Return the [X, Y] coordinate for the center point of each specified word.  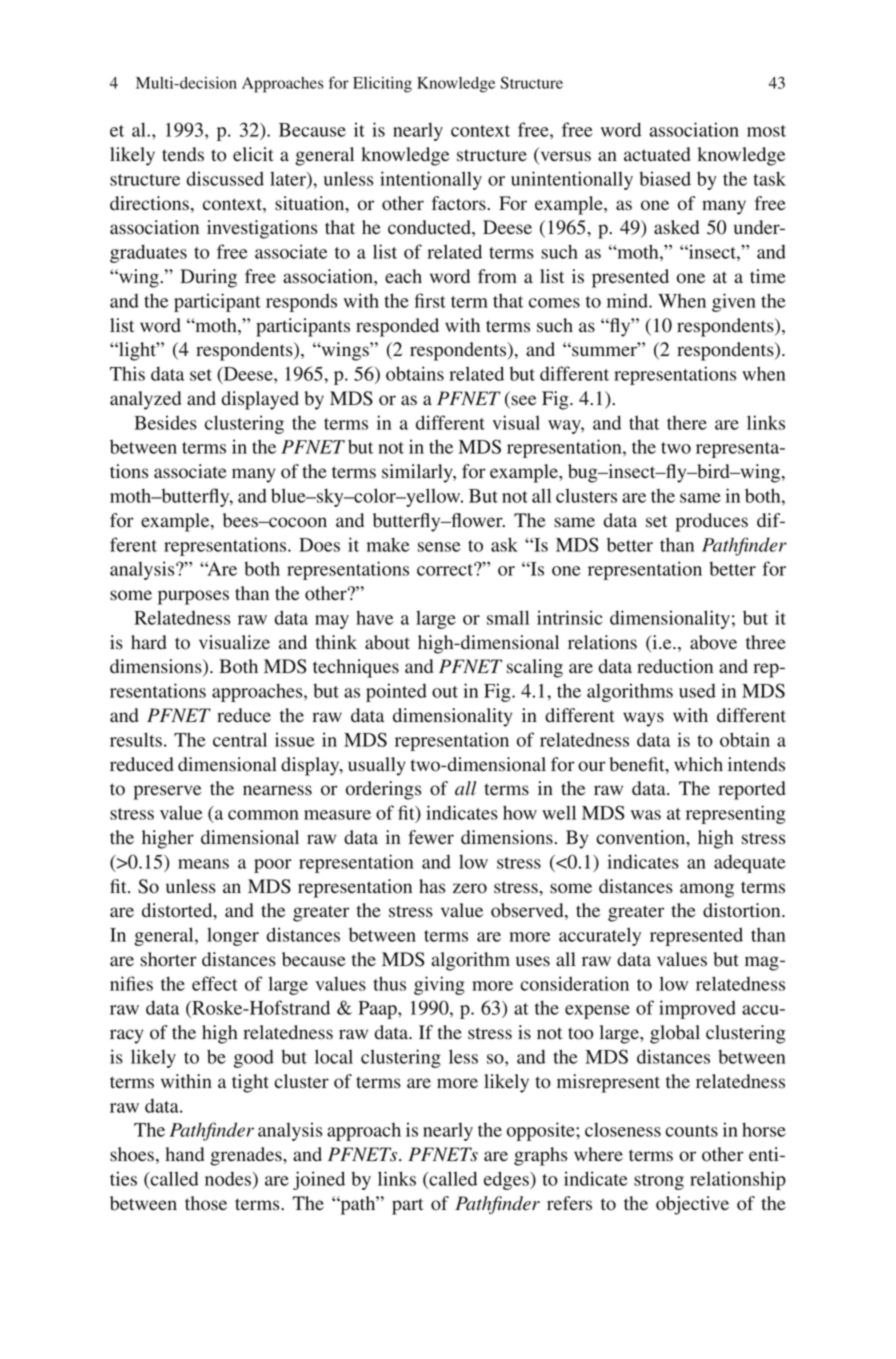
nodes [229, 1179]
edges [507, 1180]
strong [659, 1182]
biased [665, 178]
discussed [225, 178]
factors [460, 203]
